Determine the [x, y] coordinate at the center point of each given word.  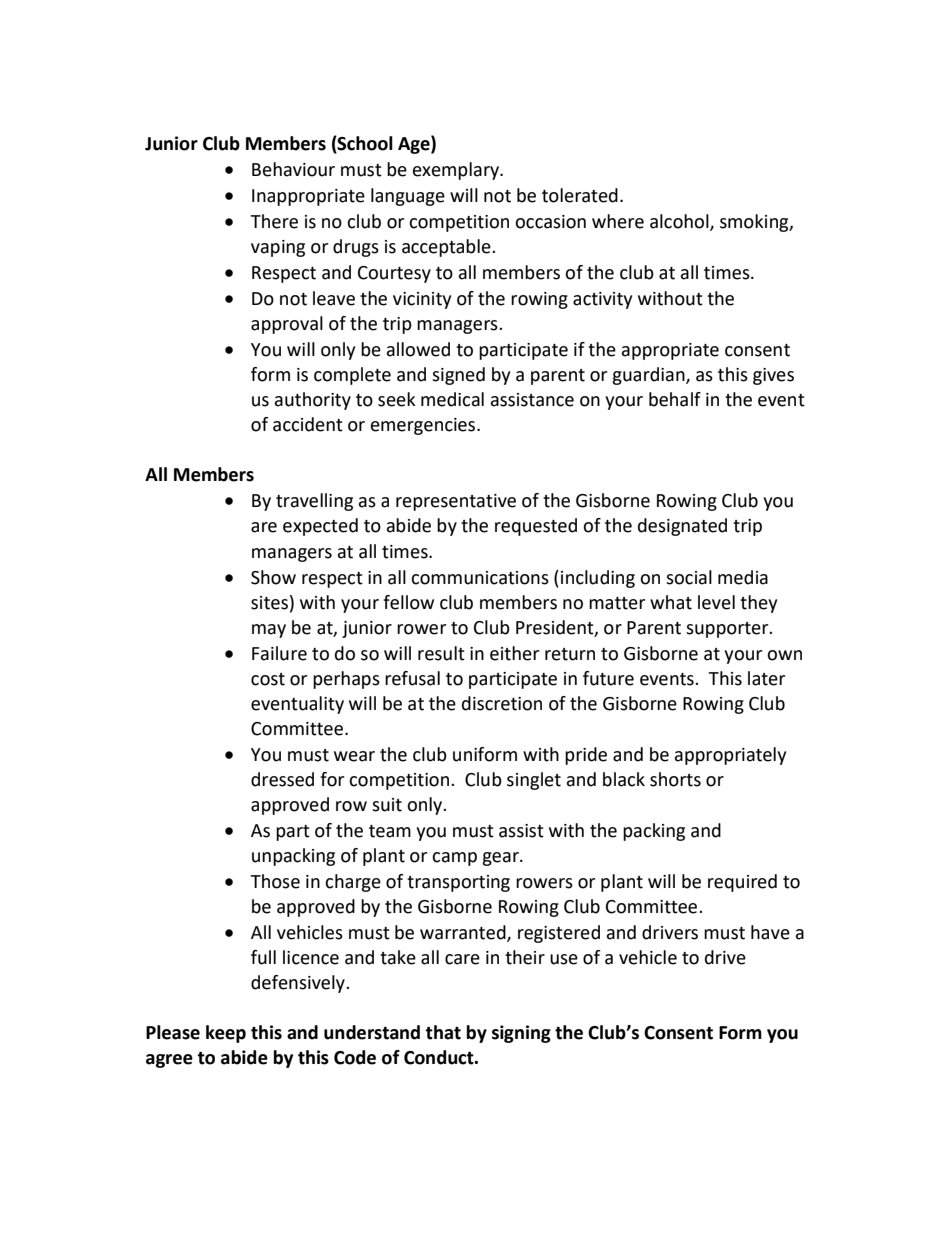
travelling [314, 502]
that [443, 1032]
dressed [282, 779]
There [274, 221]
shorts [675, 779]
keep [226, 1034]
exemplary [457, 171]
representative [456, 502]
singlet [534, 781]
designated [682, 527]
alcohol [680, 222]
